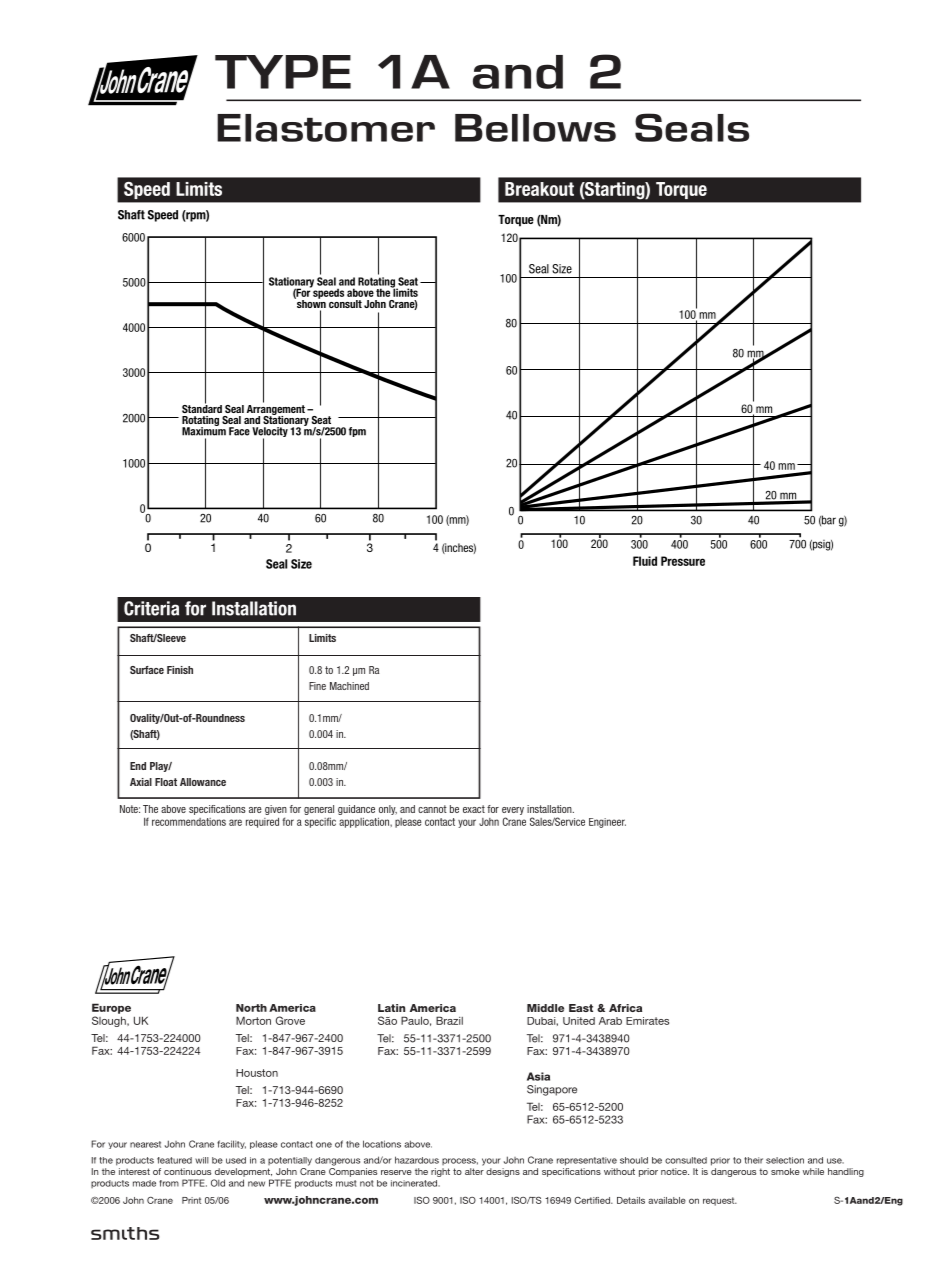 The width and height of the document is (952, 1270). Describe the element at coordinates (753, 1160) in the document. I see `their` at that location.
